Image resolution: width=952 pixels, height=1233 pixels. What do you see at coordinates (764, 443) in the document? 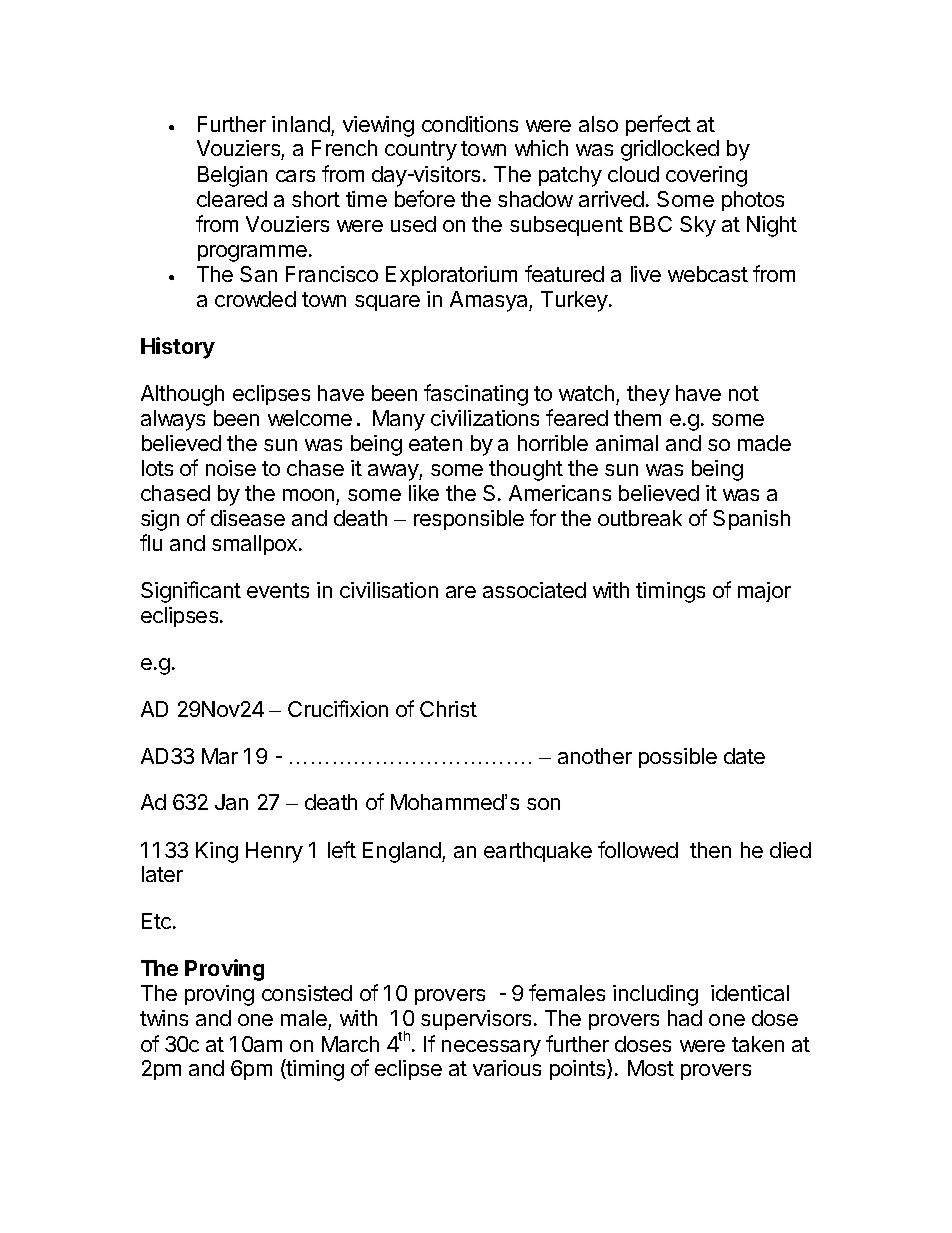
I see `made` at bounding box center [764, 443].
